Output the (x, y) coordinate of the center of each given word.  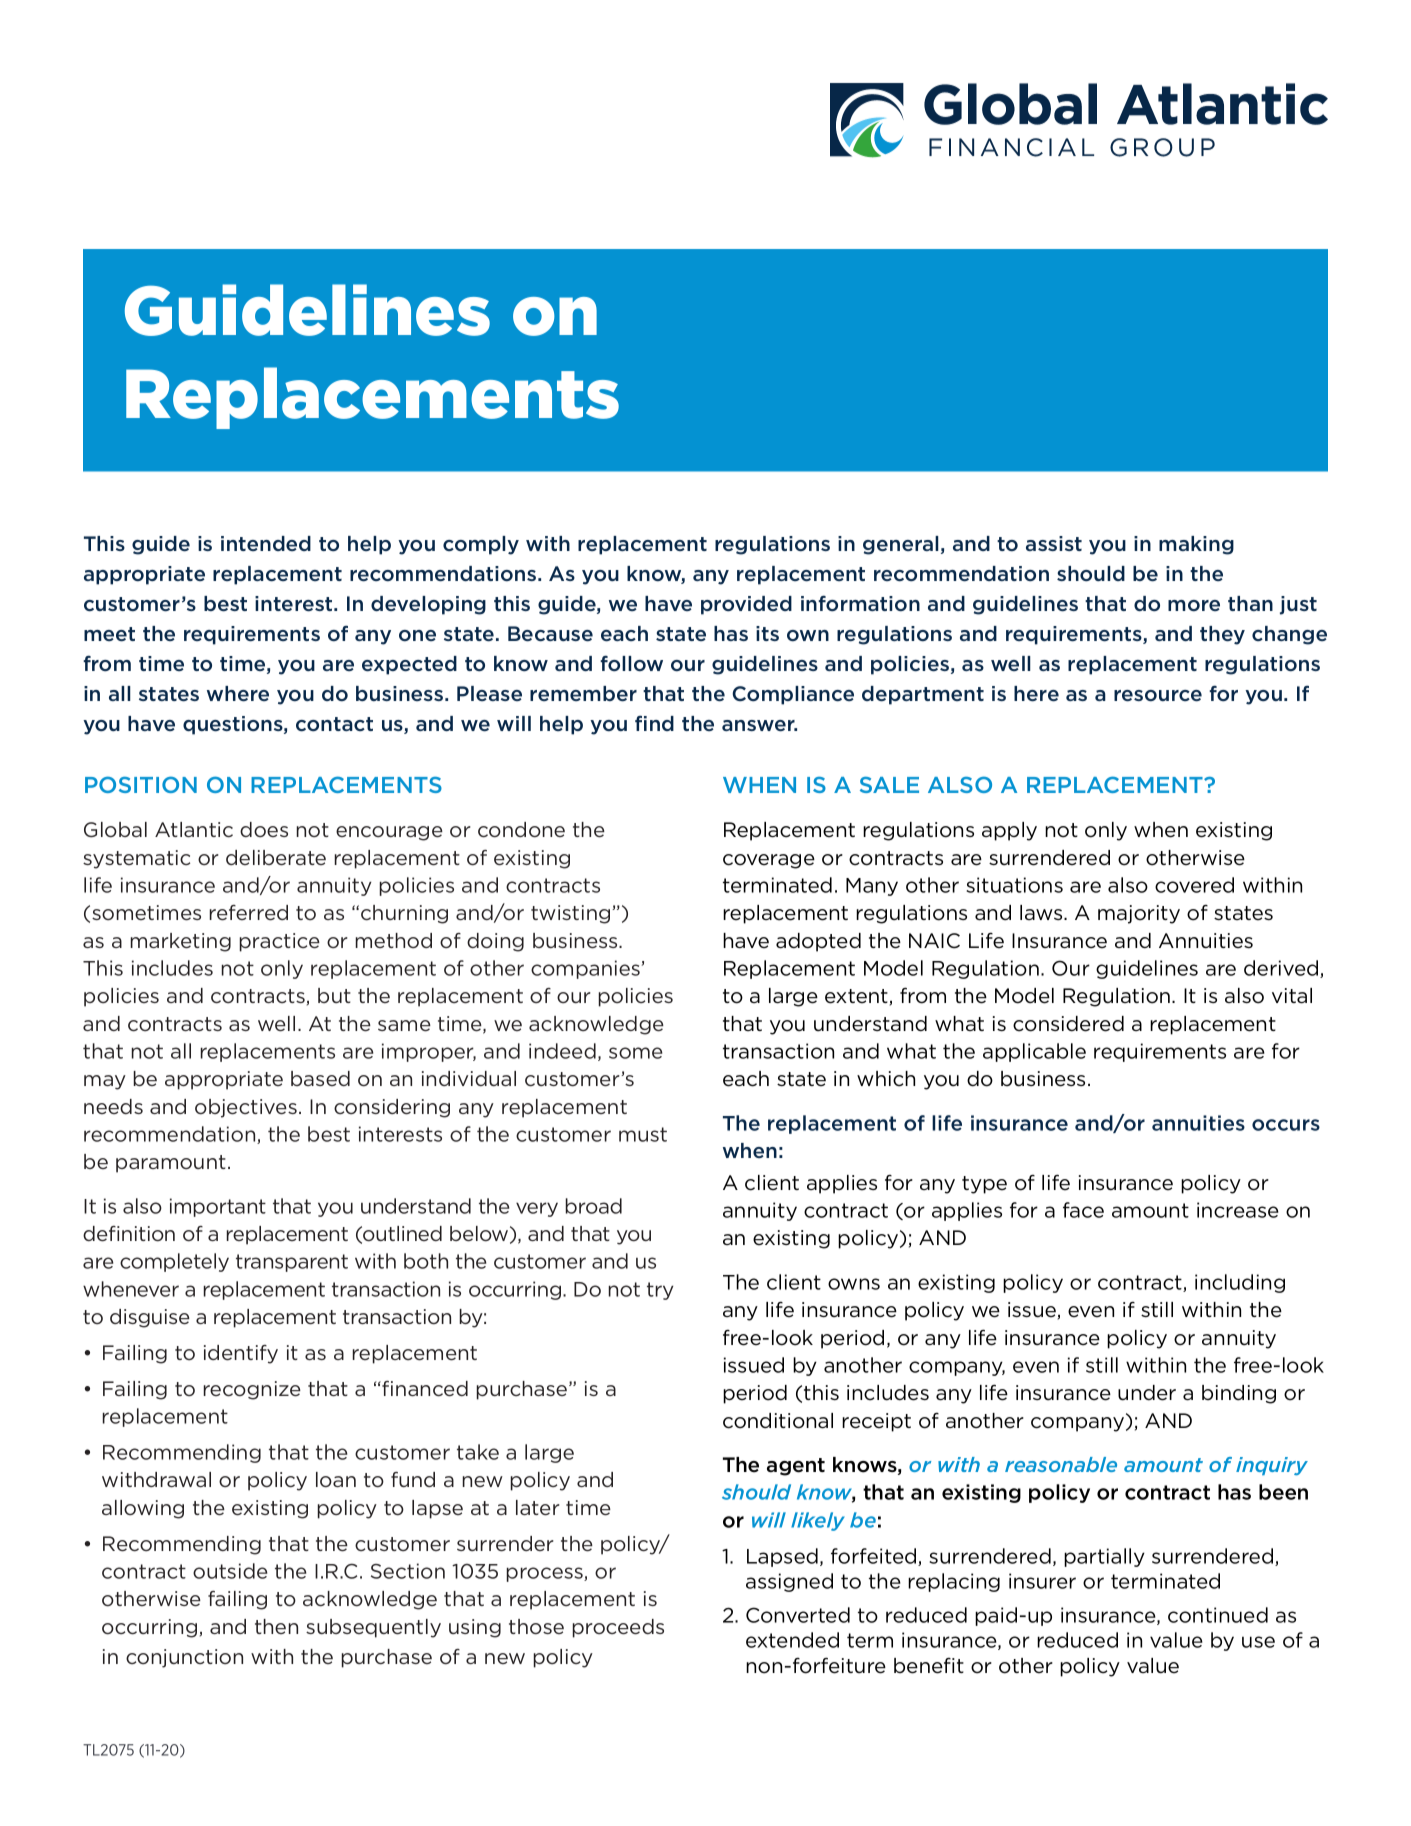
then (276, 1626)
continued (1218, 1615)
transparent (292, 1263)
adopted (818, 942)
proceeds (618, 1628)
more (1194, 605)
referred (248, 913)
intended (266, 543)
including (1240, 1283)
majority (1139, 914)
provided (746, 605)
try (660, 1291)
